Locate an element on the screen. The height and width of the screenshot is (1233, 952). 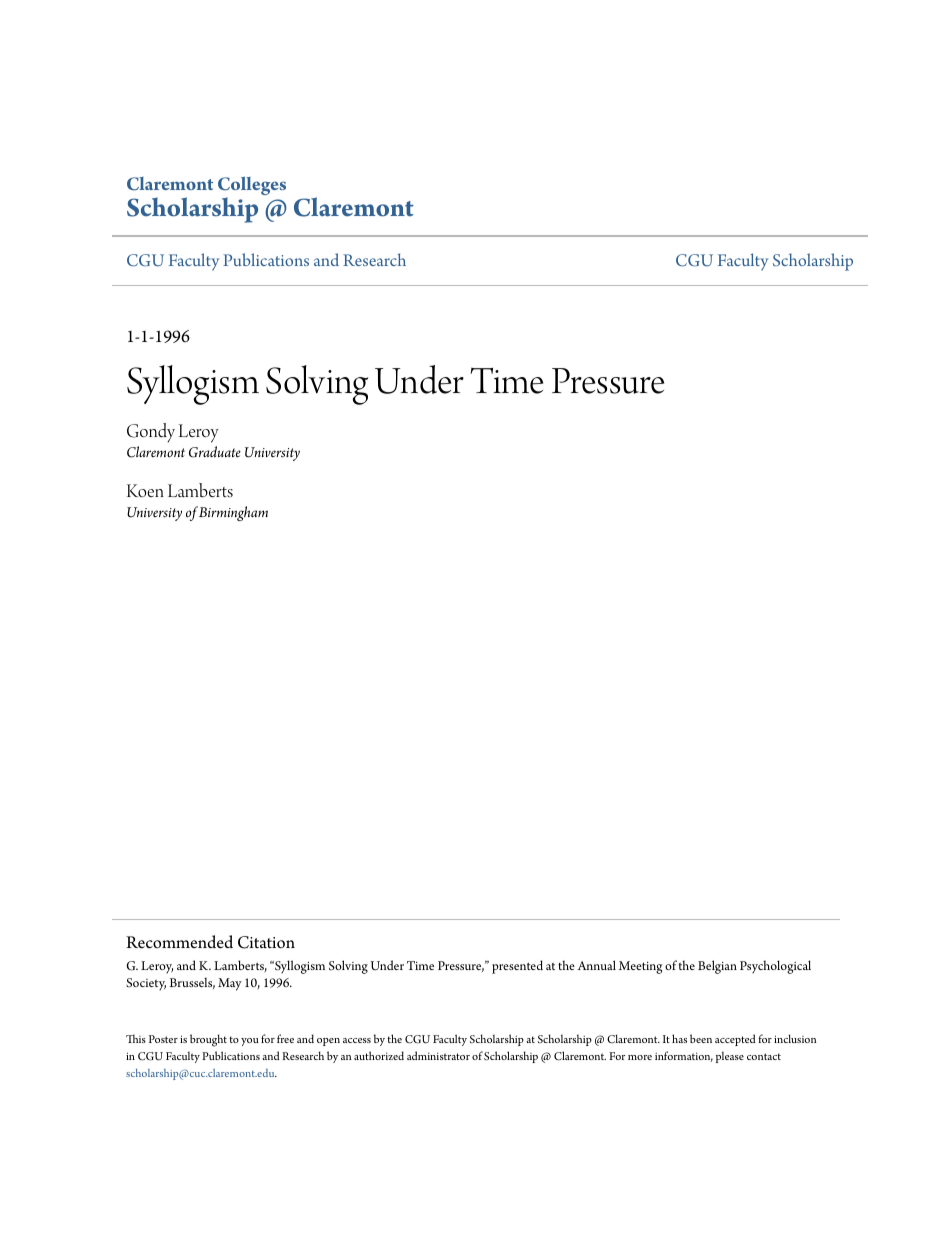
brought is located at coordinates (208, 1040).
